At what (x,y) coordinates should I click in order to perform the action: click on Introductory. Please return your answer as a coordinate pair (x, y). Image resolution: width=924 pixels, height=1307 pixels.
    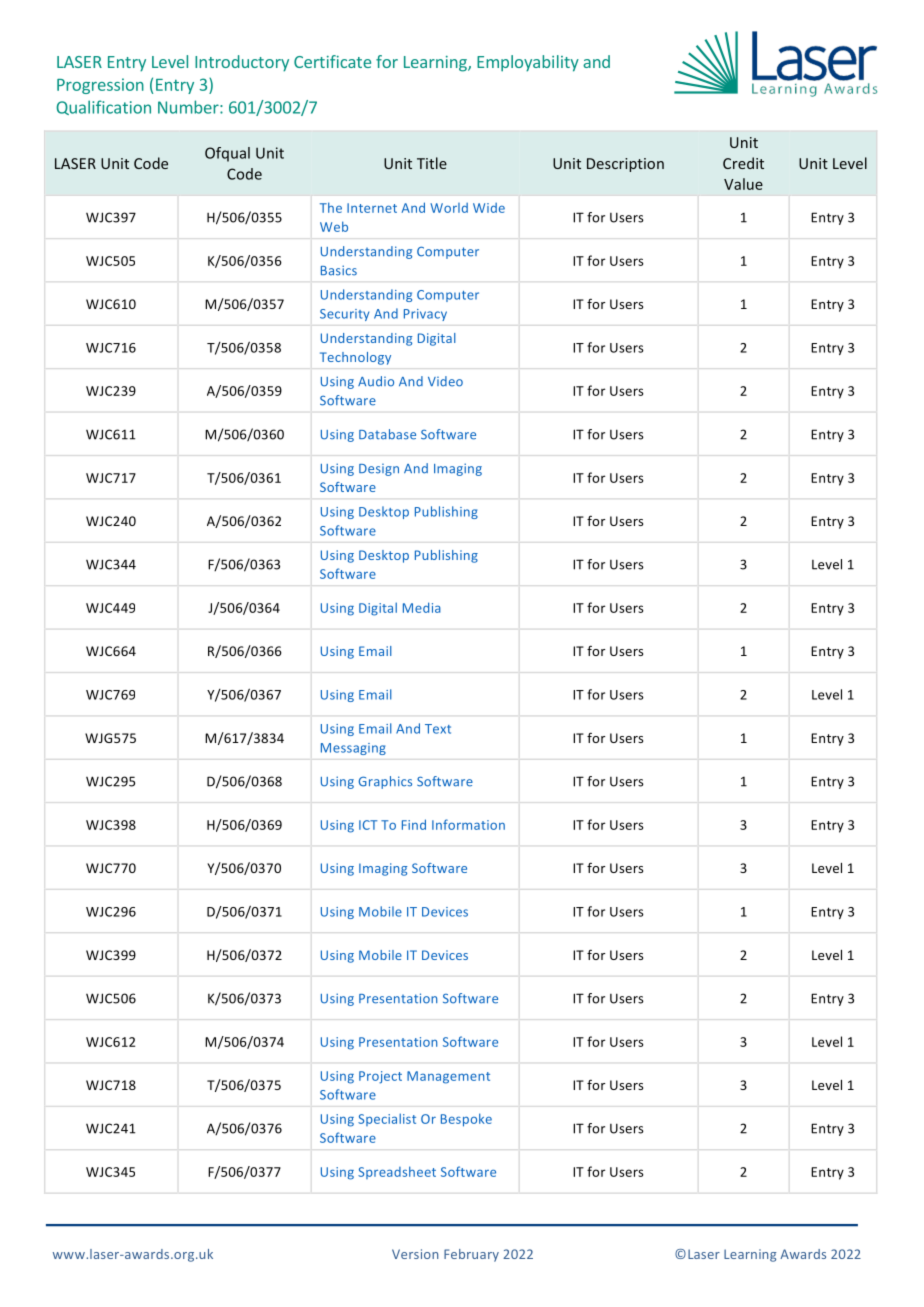
    Looking at the image, I should click on (242, 63).
